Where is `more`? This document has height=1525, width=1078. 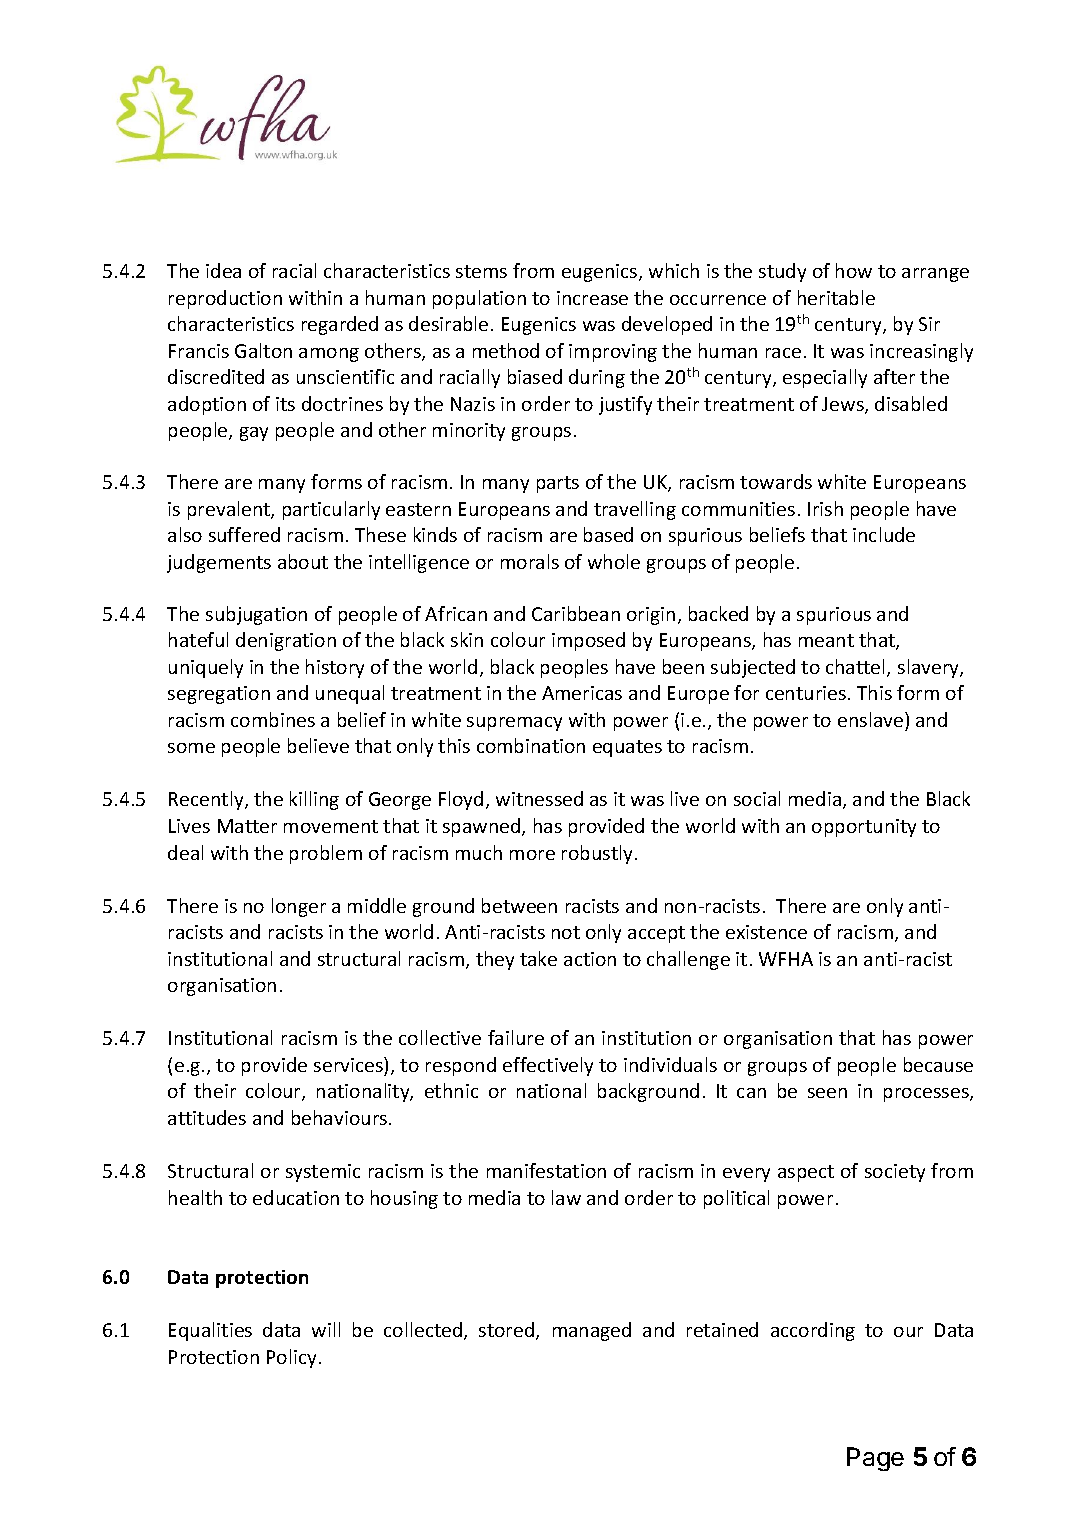 more is located at coordinates (532, 855).
